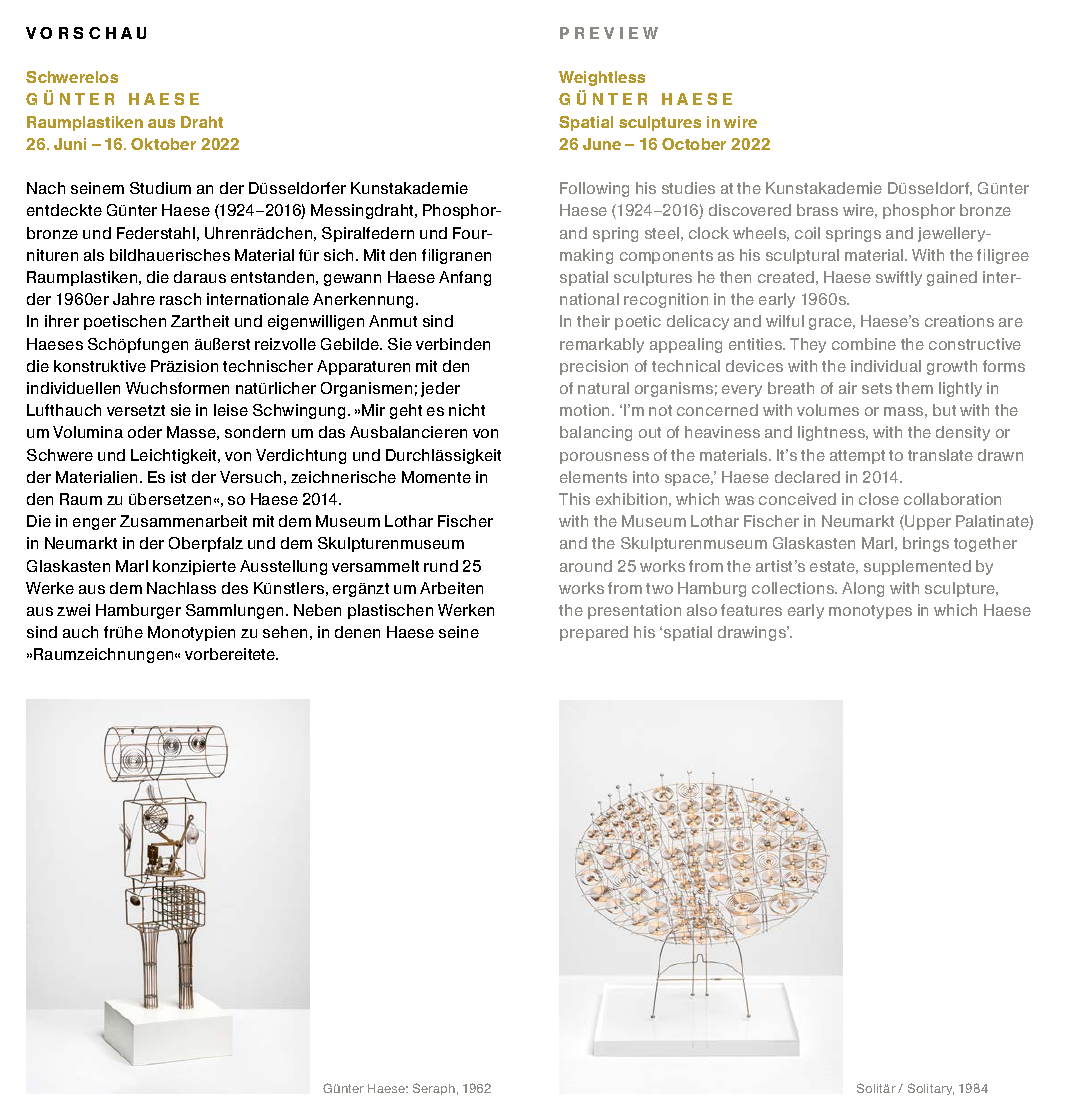 This screenshot has height=1120, width=1066. What do you see at coordinates (134, 299) in the screenshot?
I see `Jahre` at bounding box center [134, 299].
